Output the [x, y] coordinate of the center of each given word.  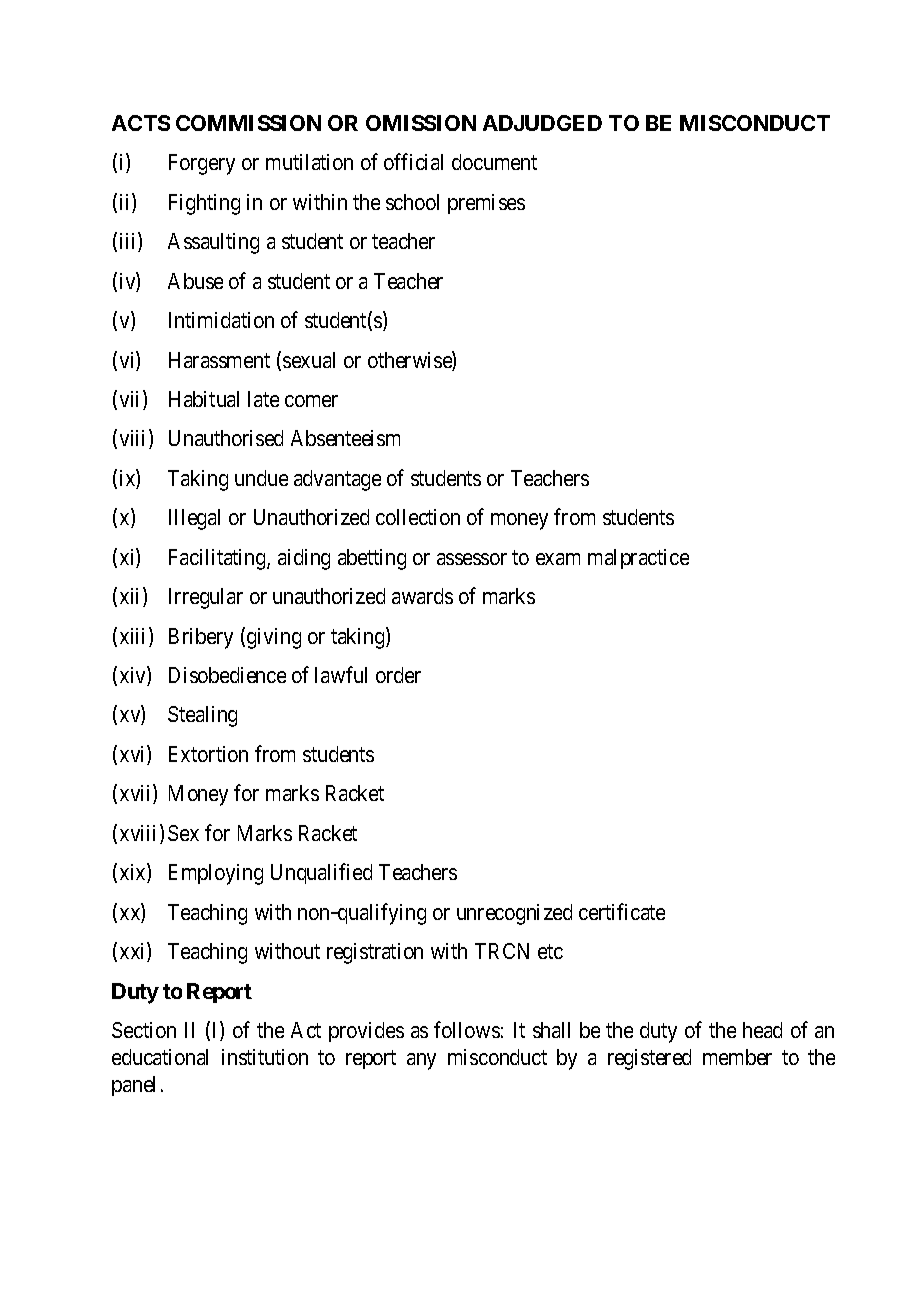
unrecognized [514, 914]
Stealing [202, 716]
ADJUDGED [542, 123]
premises [486, 204]
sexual [309, 360]
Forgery [202, 164]
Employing [216, 874]
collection [418, 517]
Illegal [194, 519]
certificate [622, 911]
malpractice [638, 559]
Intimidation [221, 320]
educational [160, 1057]
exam [558, 559]
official [413, 161]
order [398, 675]
